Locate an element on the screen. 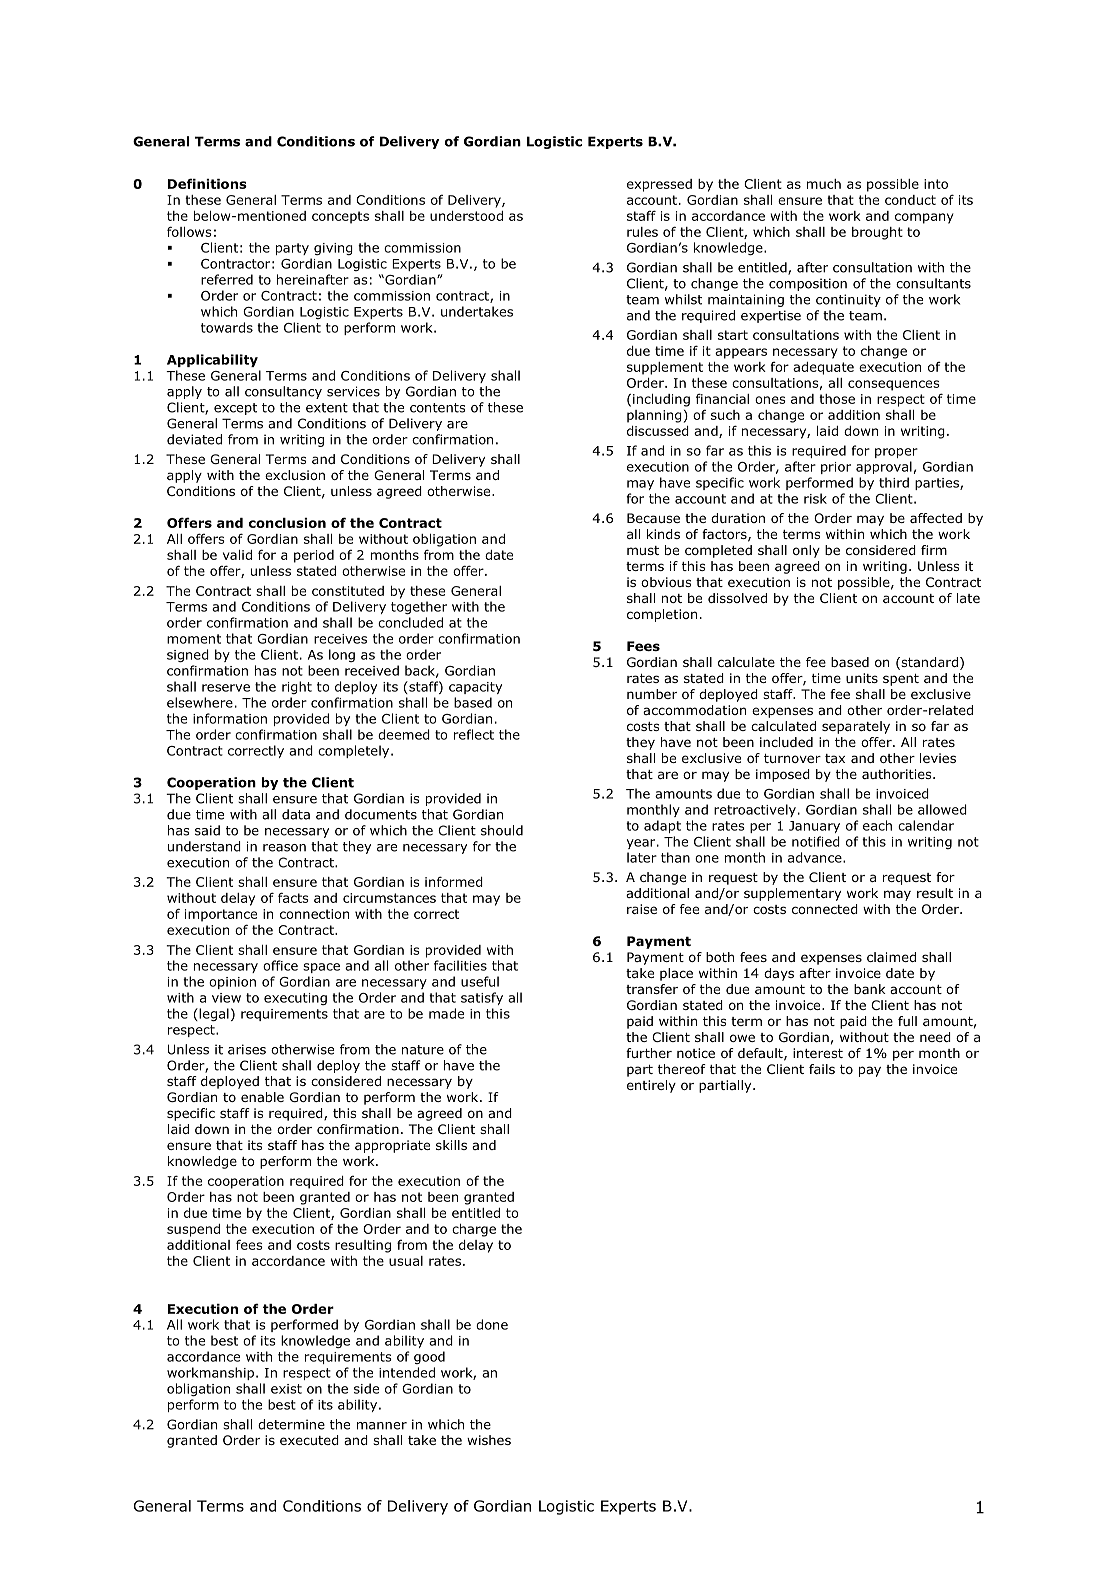  units is located at coordinates (862, 678).
